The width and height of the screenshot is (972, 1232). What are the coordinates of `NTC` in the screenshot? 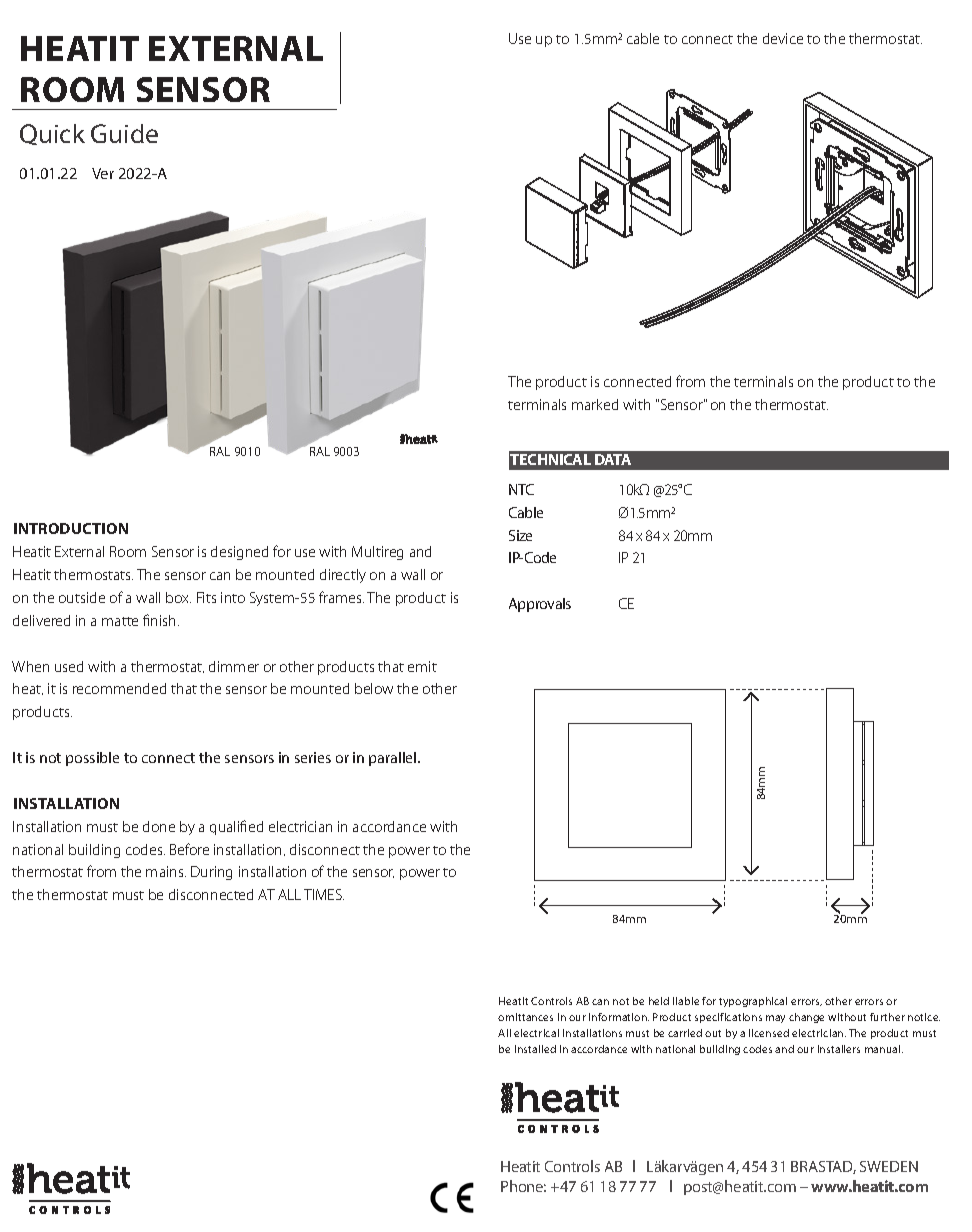 It's located at (521, 489).
